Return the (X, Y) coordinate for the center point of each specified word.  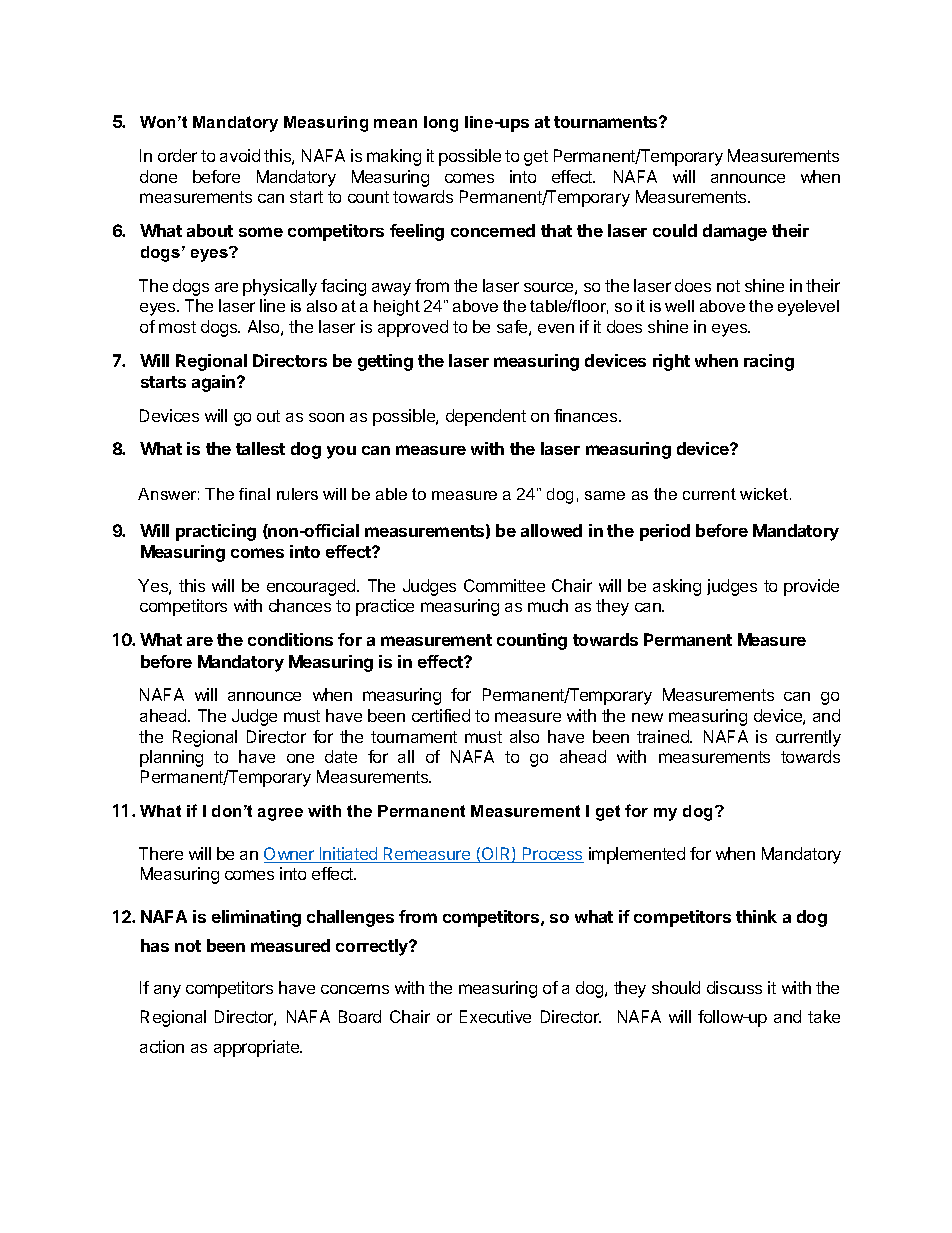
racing (769, 362)
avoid (240, 155)
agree (280, 814)
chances (300, 605)
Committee (504, 585)
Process (552, 855)
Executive (495, 1016)
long (441, 124)
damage (735, 232)
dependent (486, 417)
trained (664, 736)
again (215, 383)
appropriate (258, 1048)
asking (677, 587)
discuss (734, 987)
